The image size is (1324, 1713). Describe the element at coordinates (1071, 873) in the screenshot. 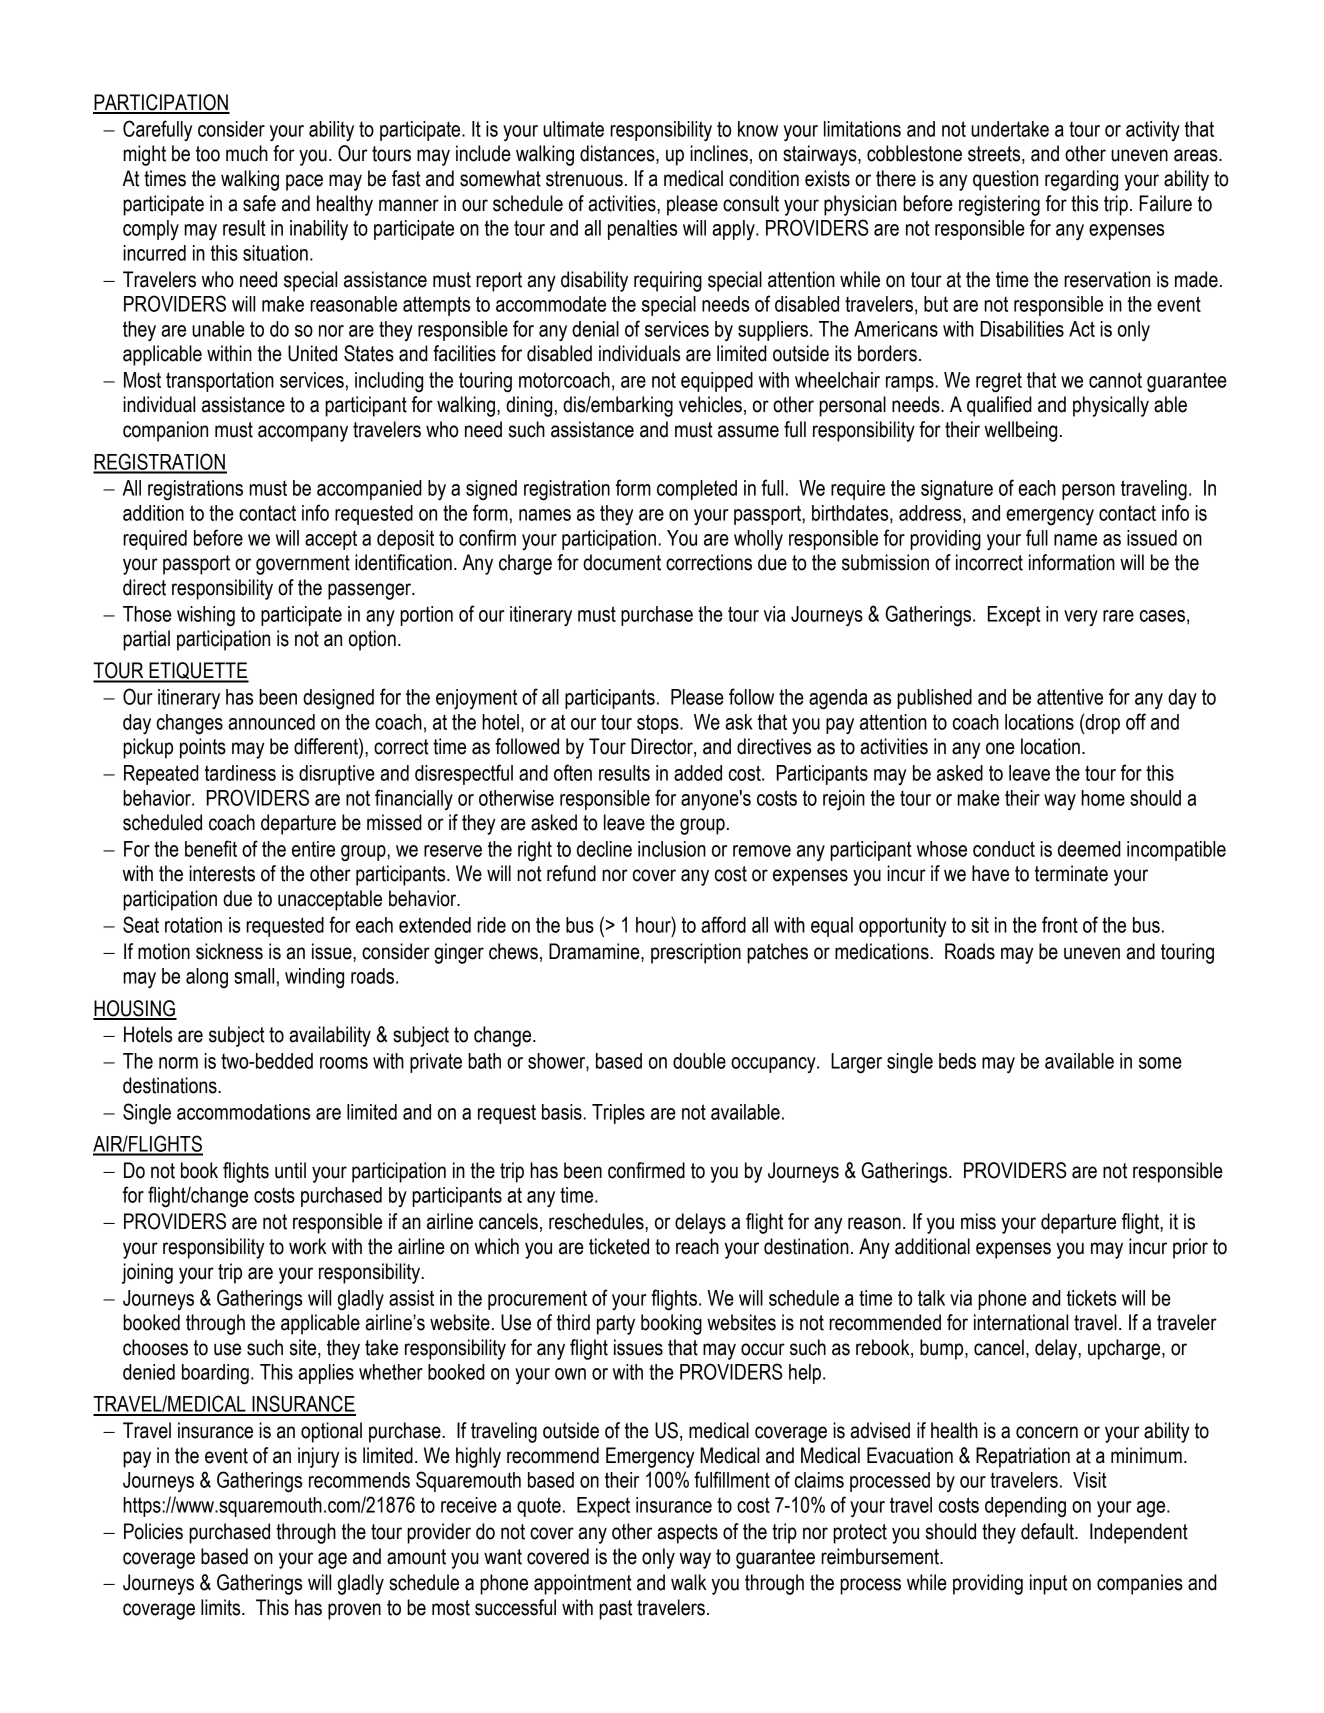

I see `terminate` at that location.
